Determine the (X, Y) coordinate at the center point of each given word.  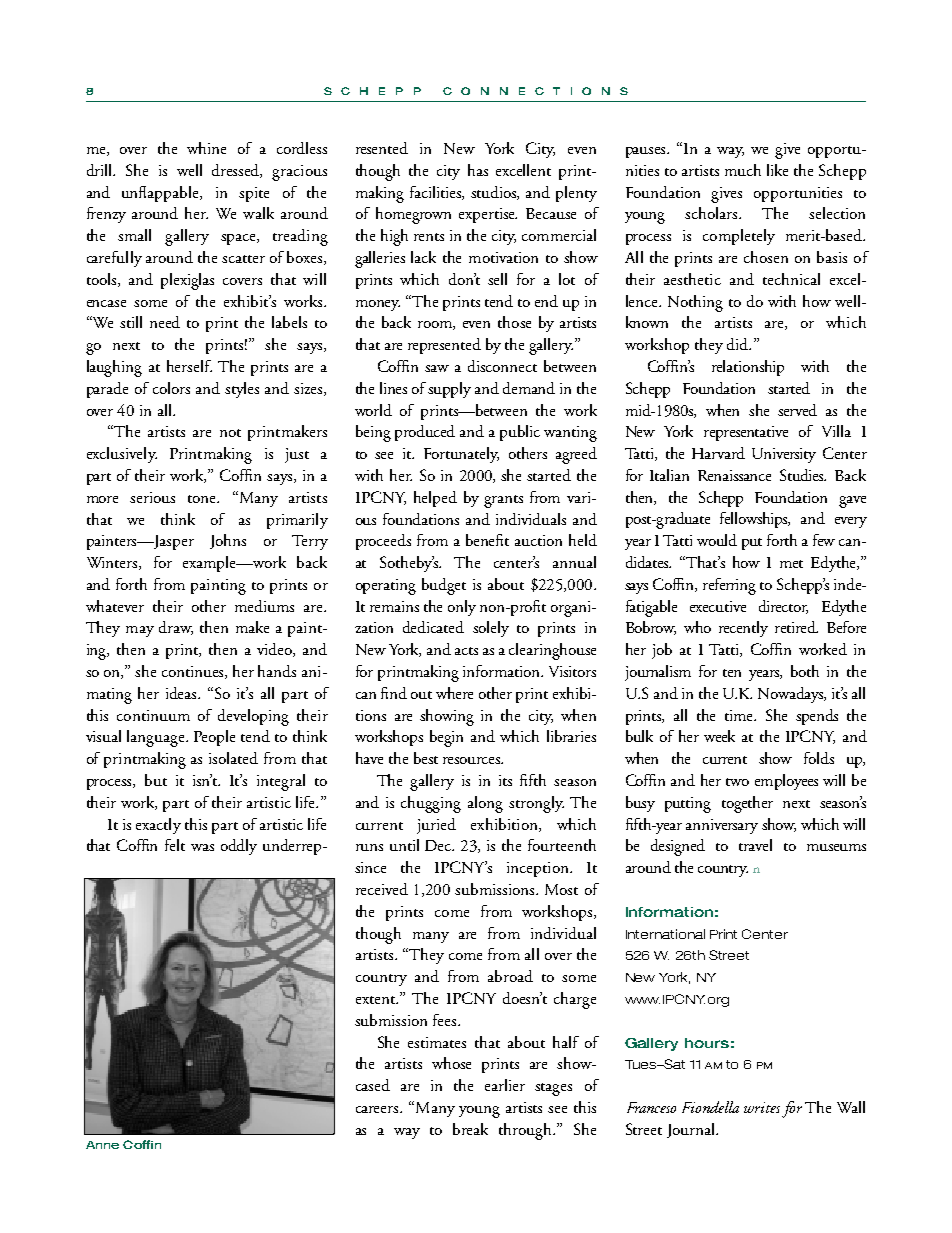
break (470, 1129)
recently (743, 629)
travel (755, 845)
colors (171, 388)
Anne (102, 1145)
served (797, 410)
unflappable (161, 194)
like (777, 170)
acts (466, 651)
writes (762, 1107)
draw (176, 628)
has (478, 170)
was (202, 847)
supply (449, 390)
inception (539, 869)
